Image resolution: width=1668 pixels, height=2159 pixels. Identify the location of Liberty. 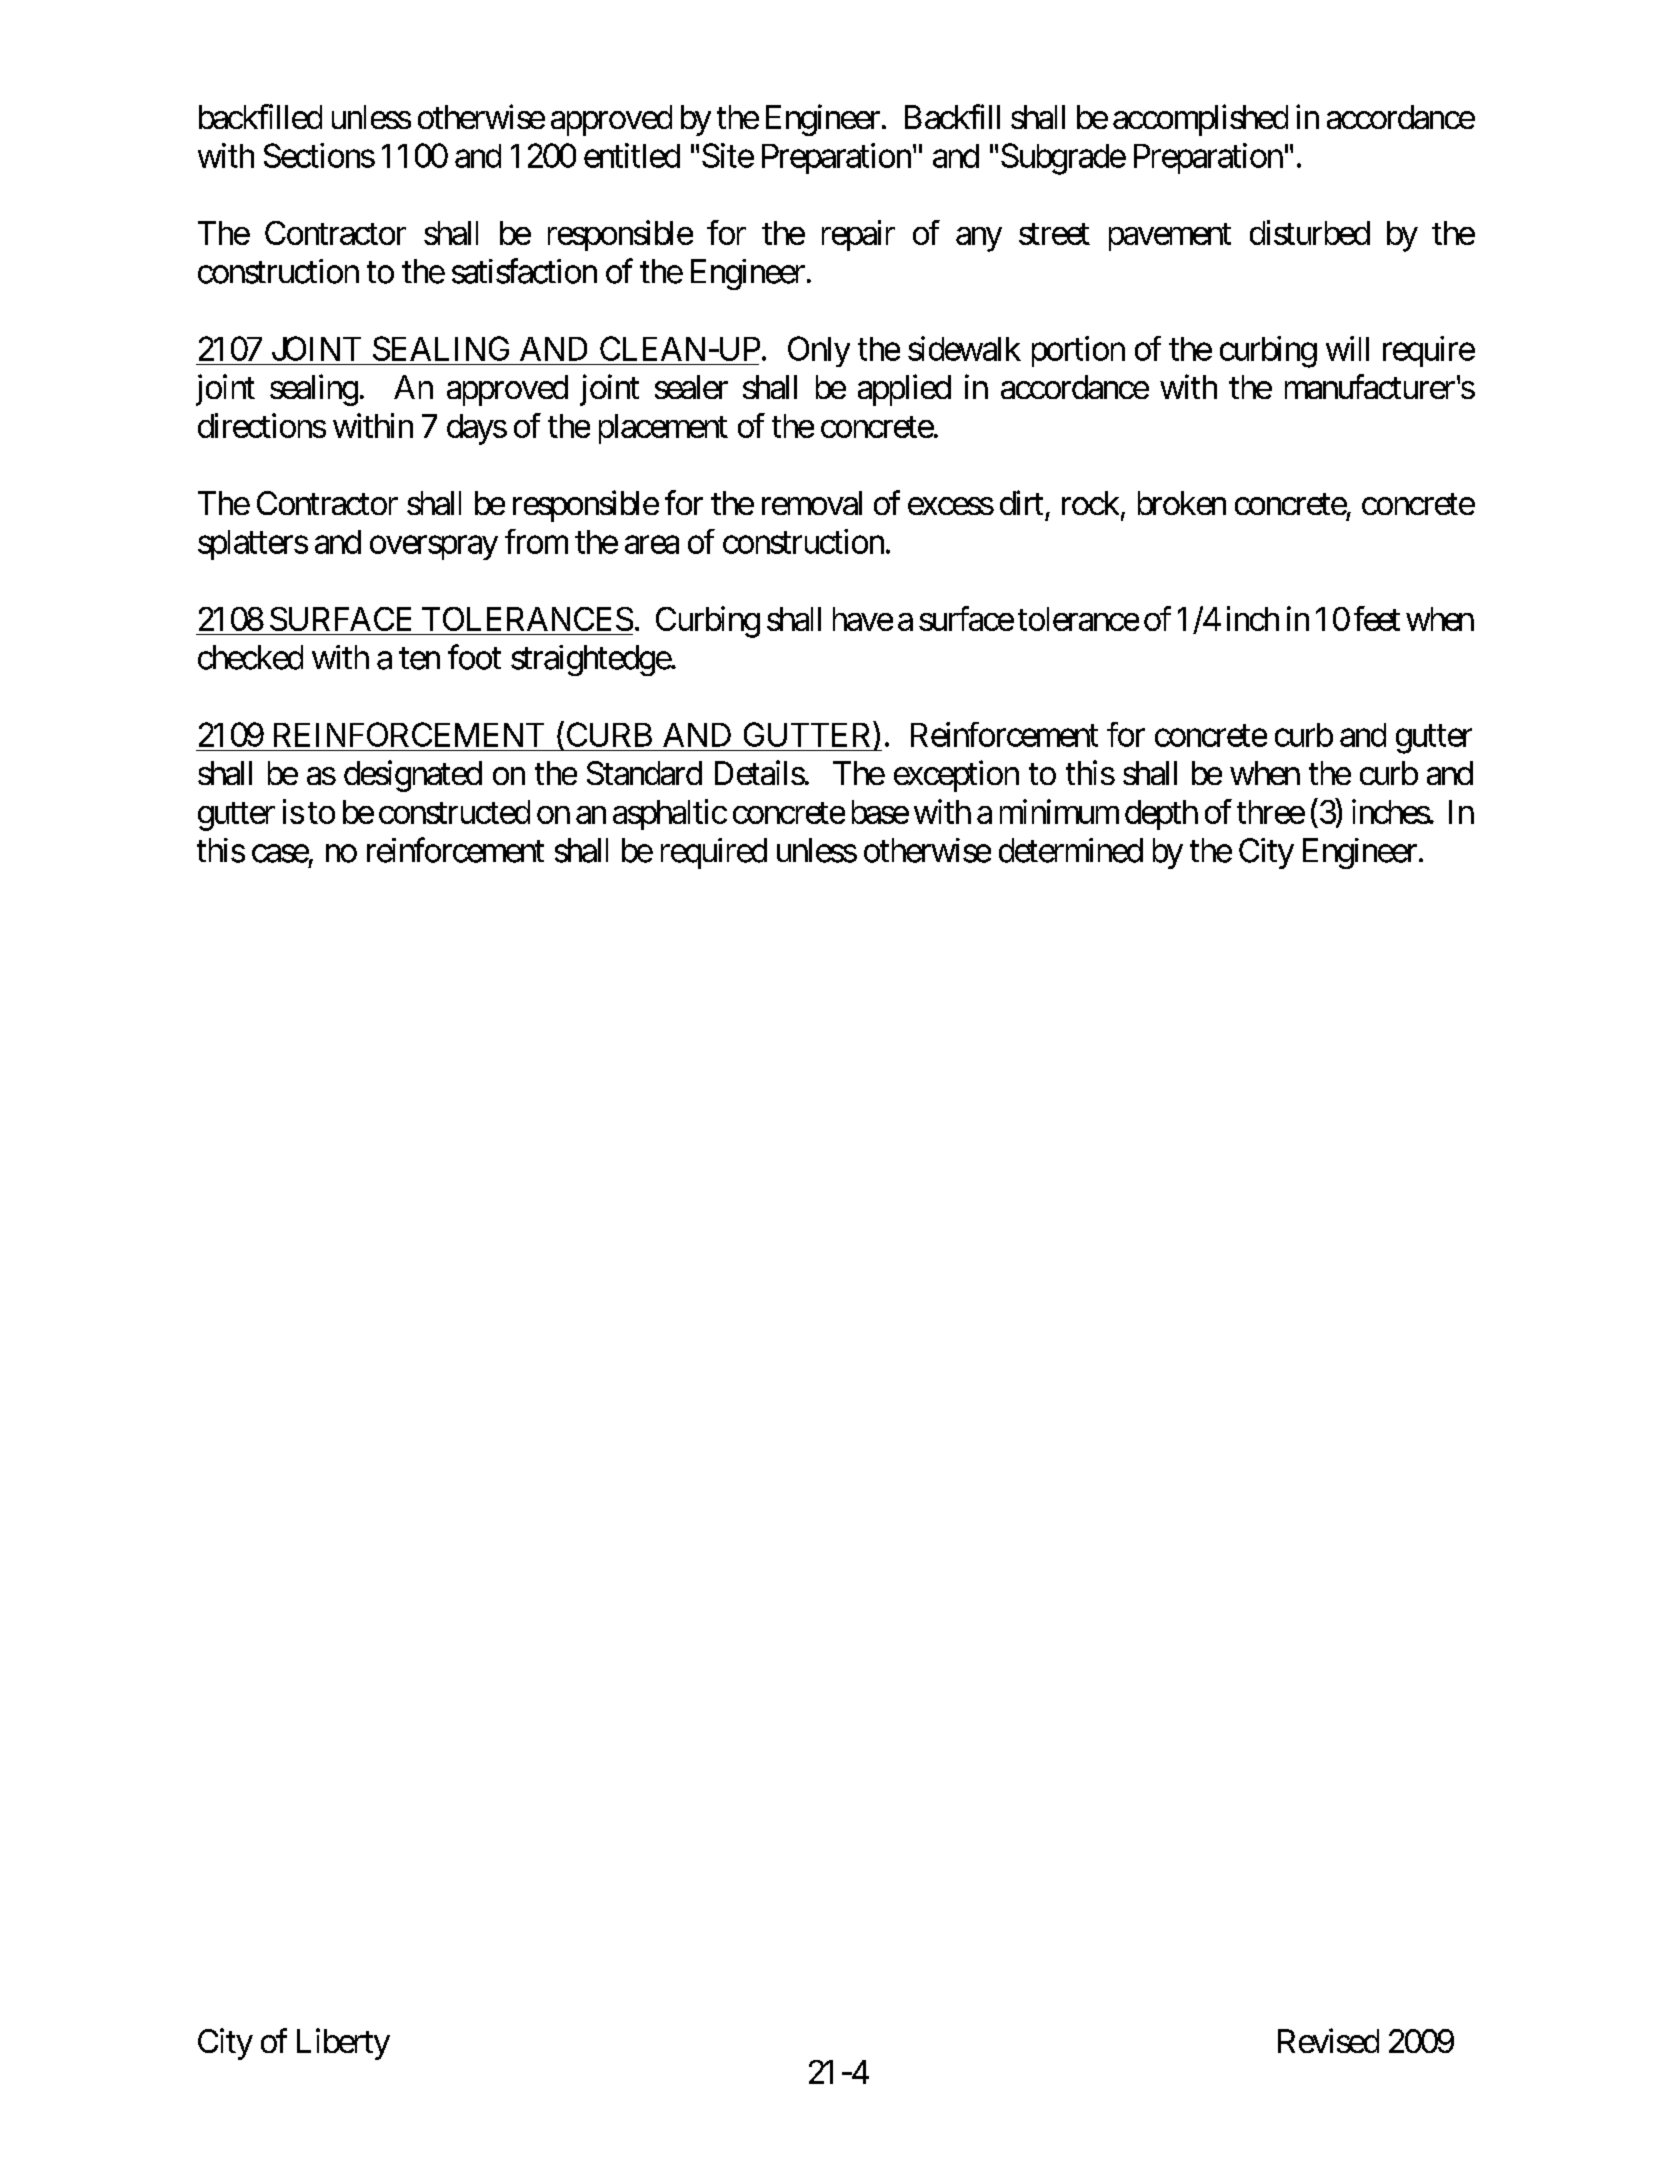
(343, 2044).
